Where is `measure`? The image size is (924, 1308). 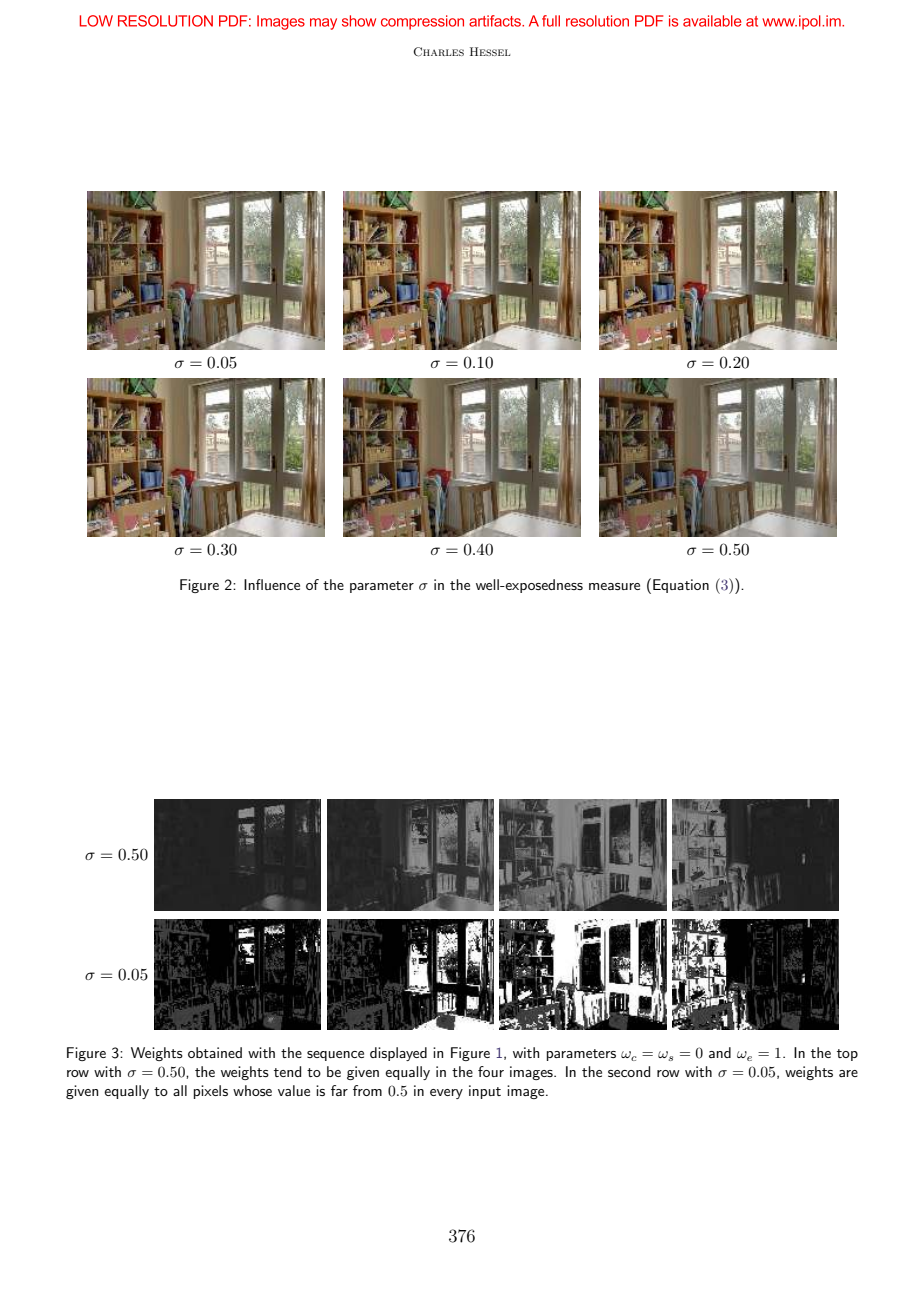
measure is located at coordinates (614, 586).
